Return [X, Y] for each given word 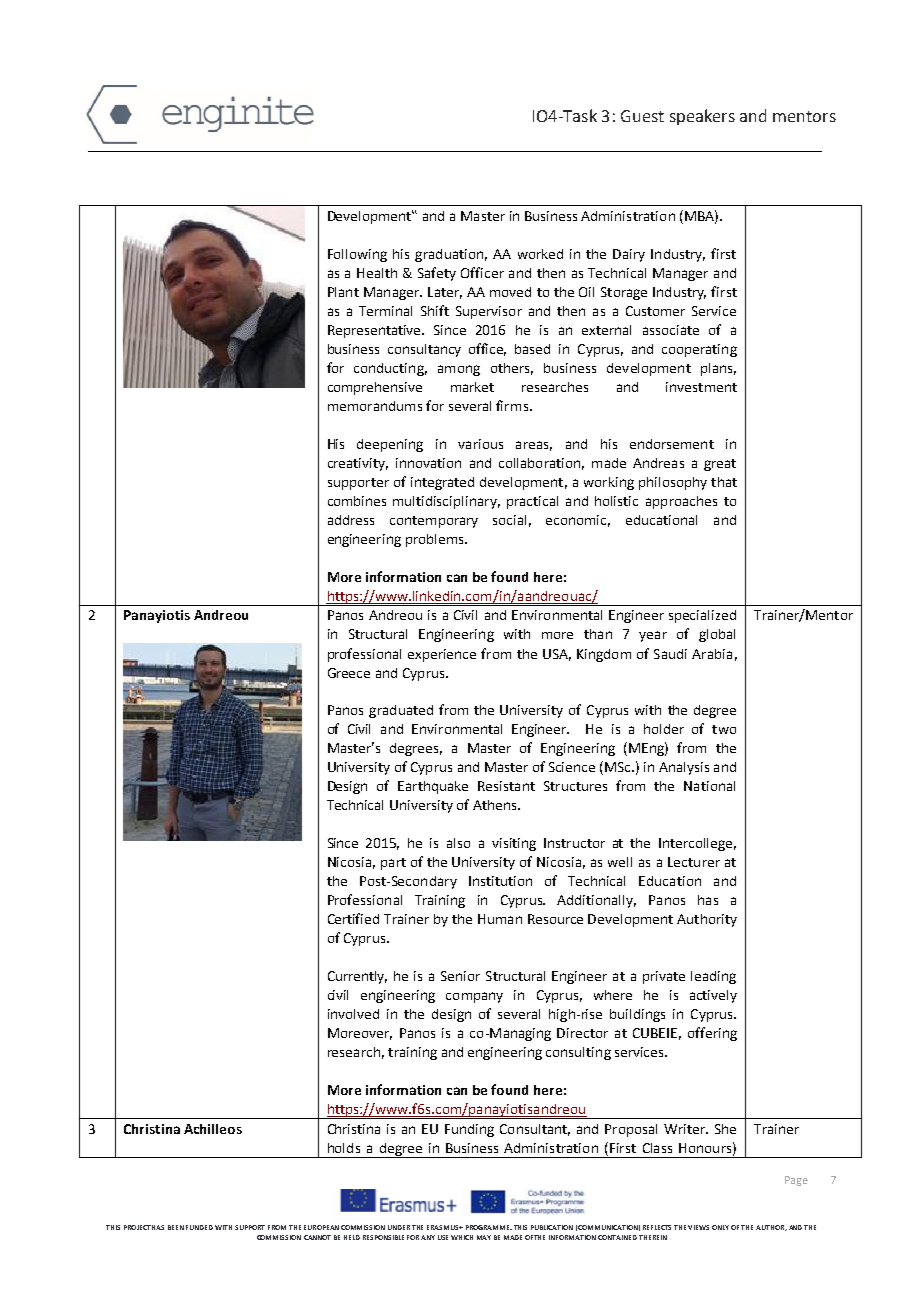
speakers [702, 117]
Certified [353, 918]
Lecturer [694, 862]
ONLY [720, 1227]
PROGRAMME [489, 1227]
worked [540, 254]
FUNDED [199, 1227]
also [458, 843]
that [724, 482]
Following [357, 255]
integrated [442, 483]
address [351, 520]
